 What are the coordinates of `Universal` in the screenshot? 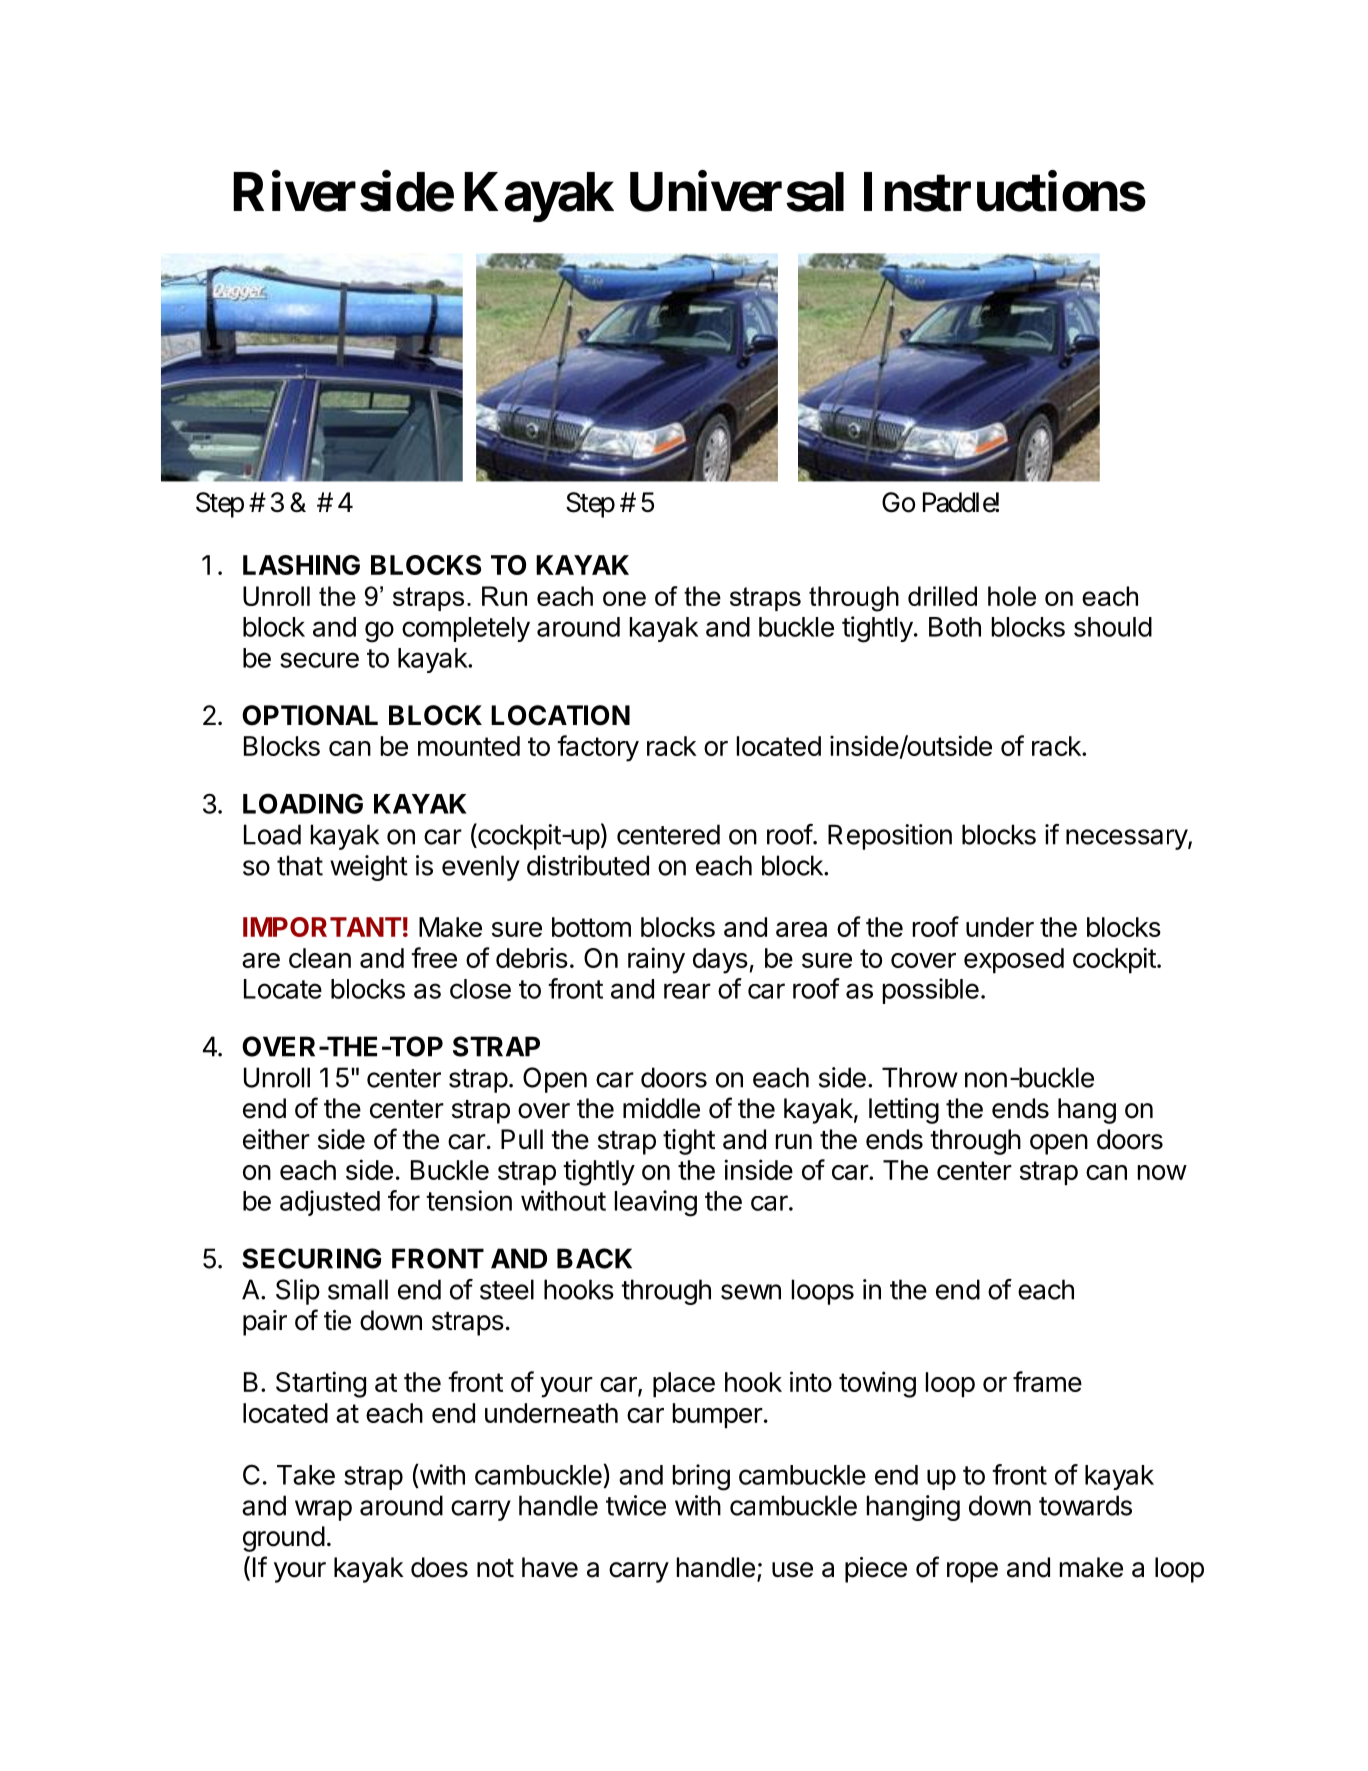 It's located at (737, 191).
